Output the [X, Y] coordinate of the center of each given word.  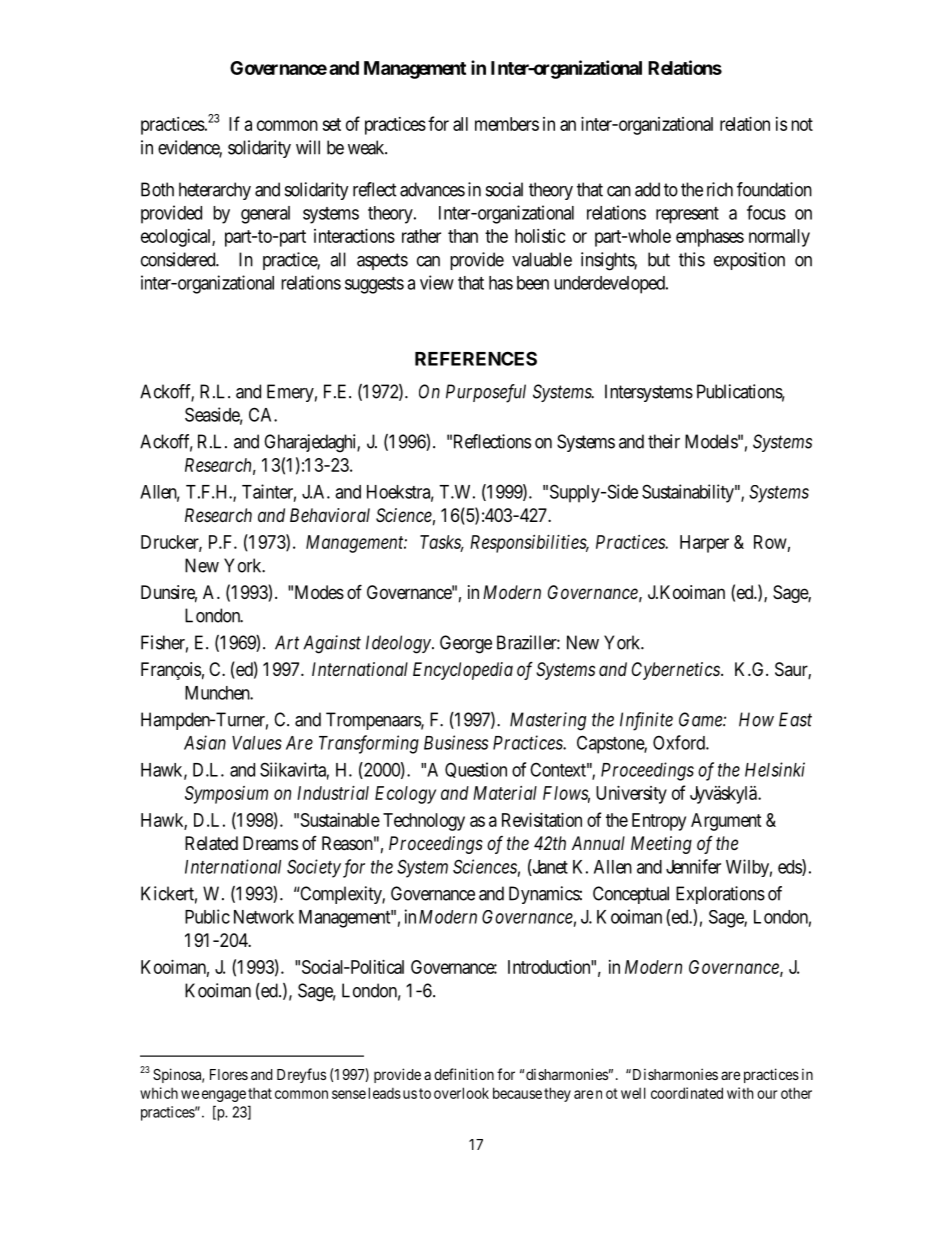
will [308, 147]
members [507, 124]
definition [464, 1074]
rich [720, 189]
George [466, 644]
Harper [704, 544]
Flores [229, 1074]
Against [332, 644]
